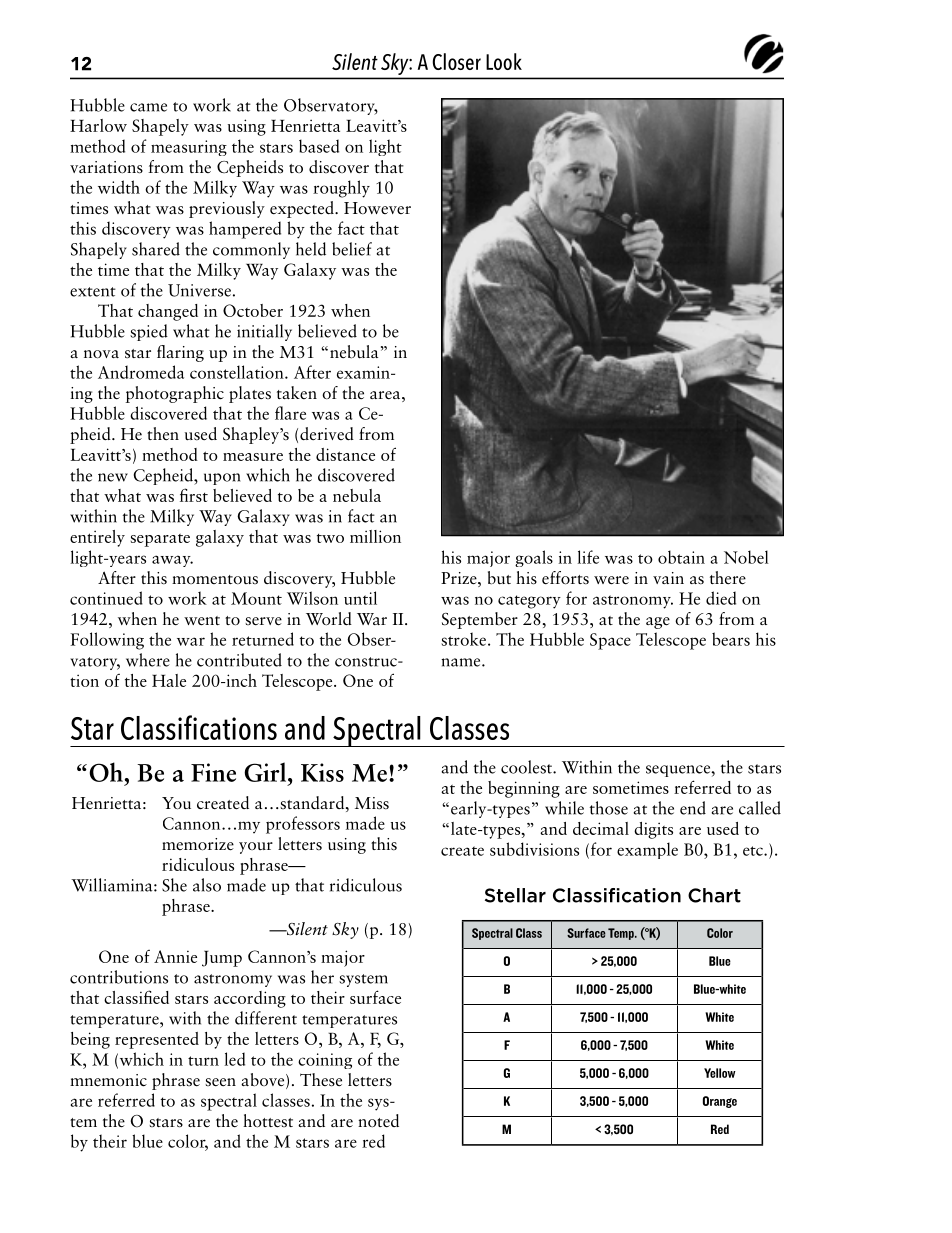 This page has height=1233, width=952. Describe the element at coordinates (504, 61) in the page. I see `Look` at that location.
